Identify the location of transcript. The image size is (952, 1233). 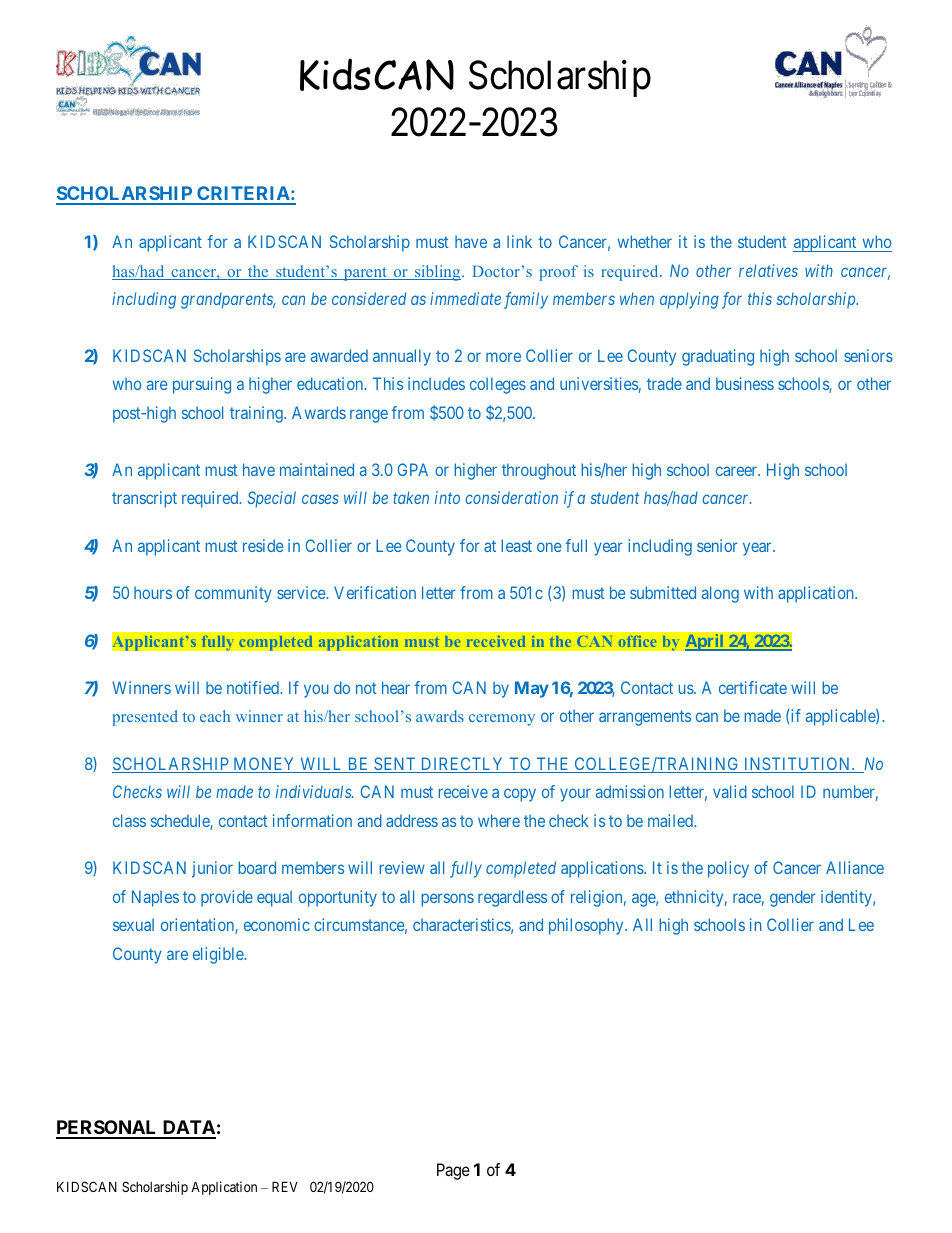
(144, 499).
